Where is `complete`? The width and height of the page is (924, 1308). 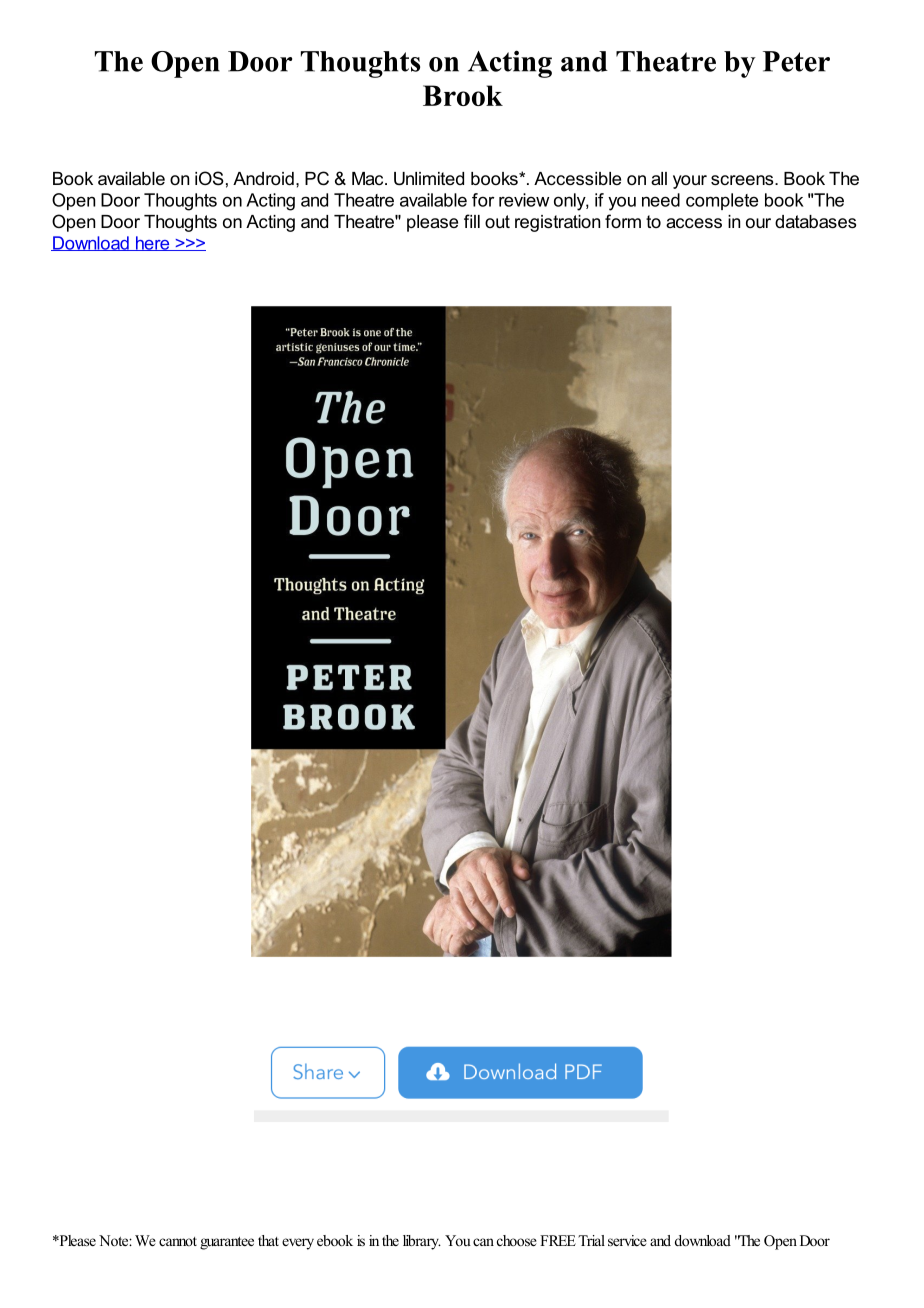
complete is located at coordinates (722, 201).
